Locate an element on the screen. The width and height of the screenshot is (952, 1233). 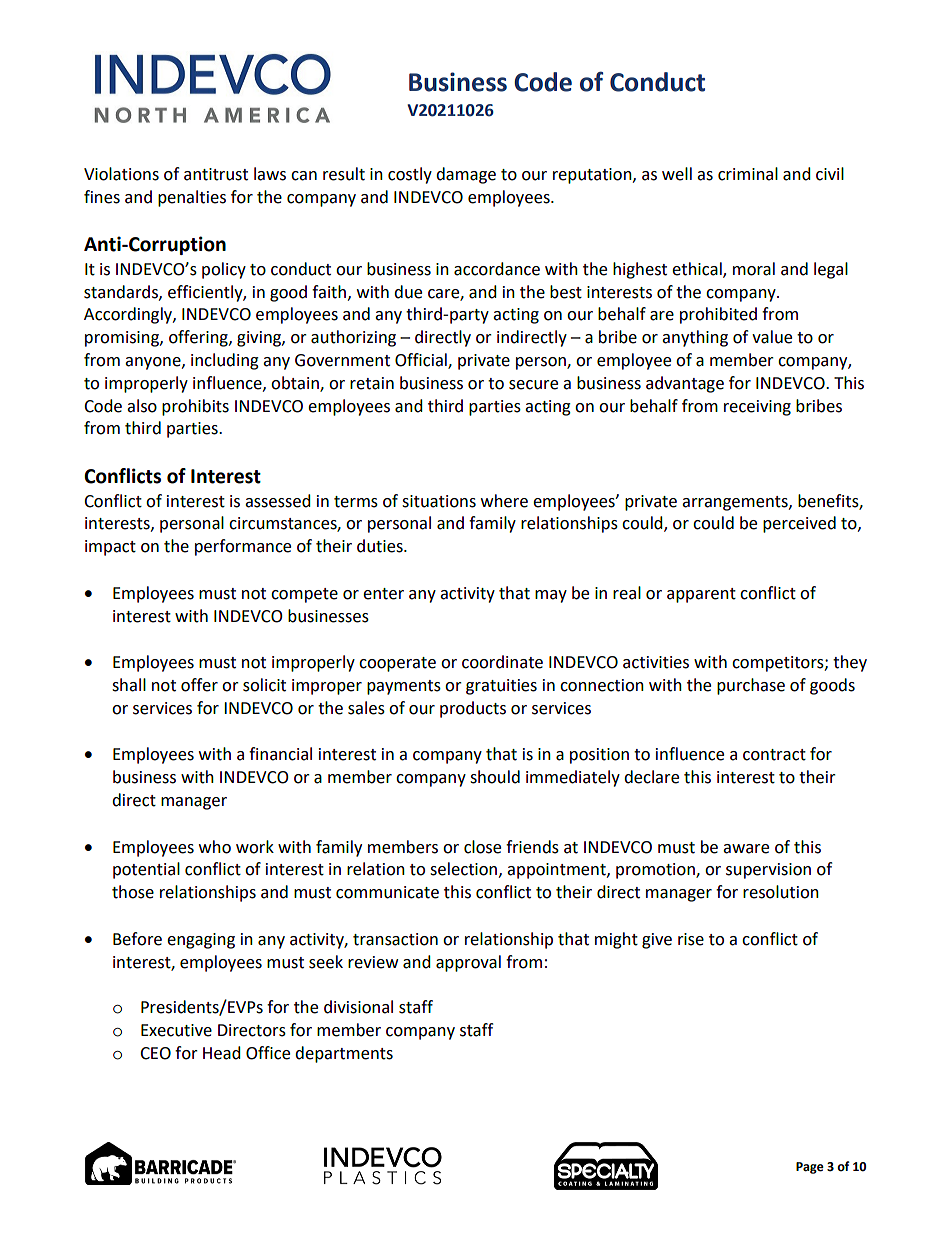
perceived is located at coordinates (799, 524).
